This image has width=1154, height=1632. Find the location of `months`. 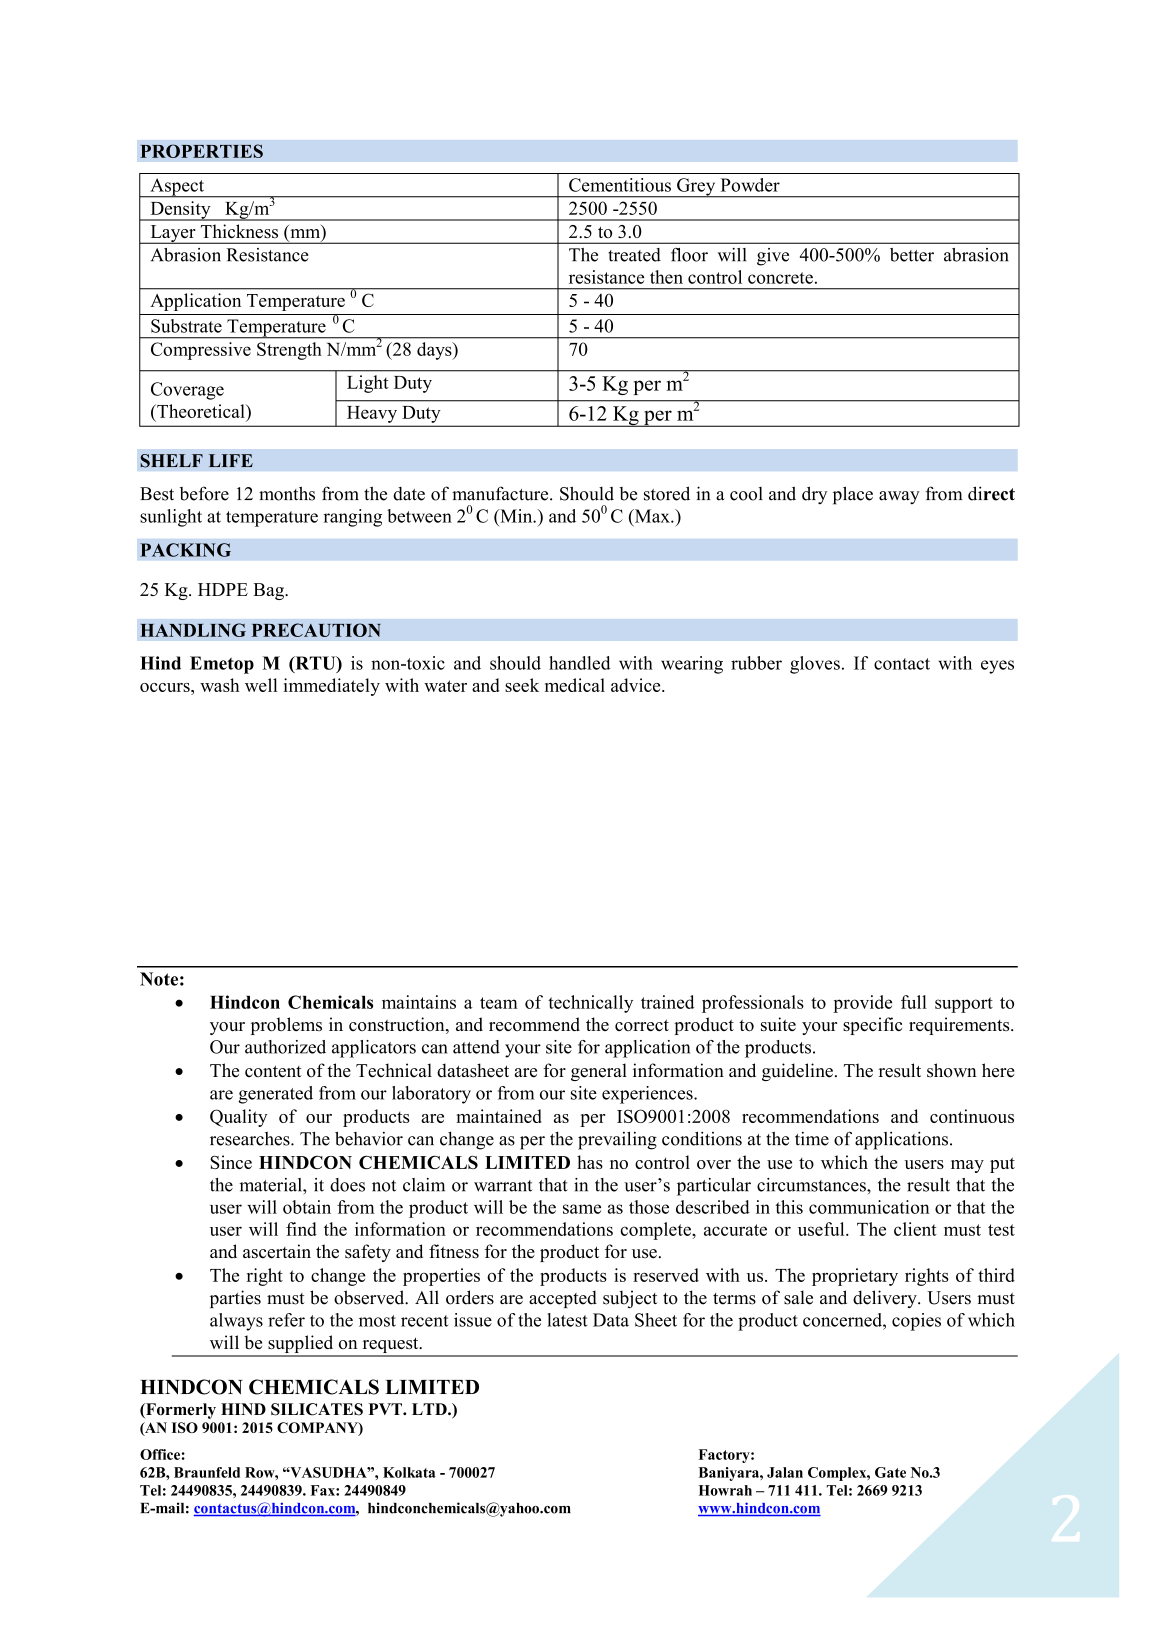

months is located at coordinates (287, 493).
